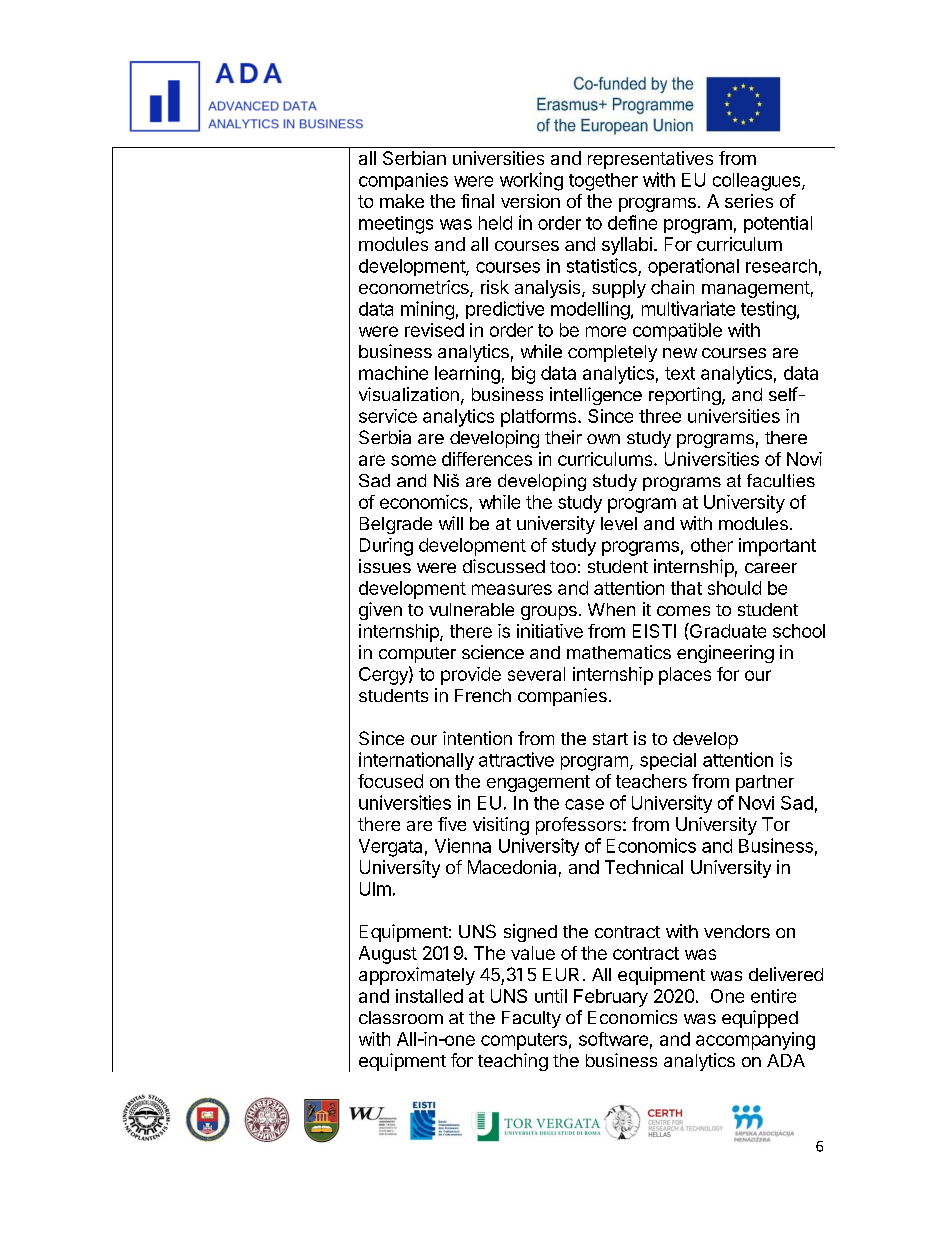 The image size is (952, 1233). What do you see at coordinates (611, 609) in the page?
I see `When` at bounding box center [611, 609].
